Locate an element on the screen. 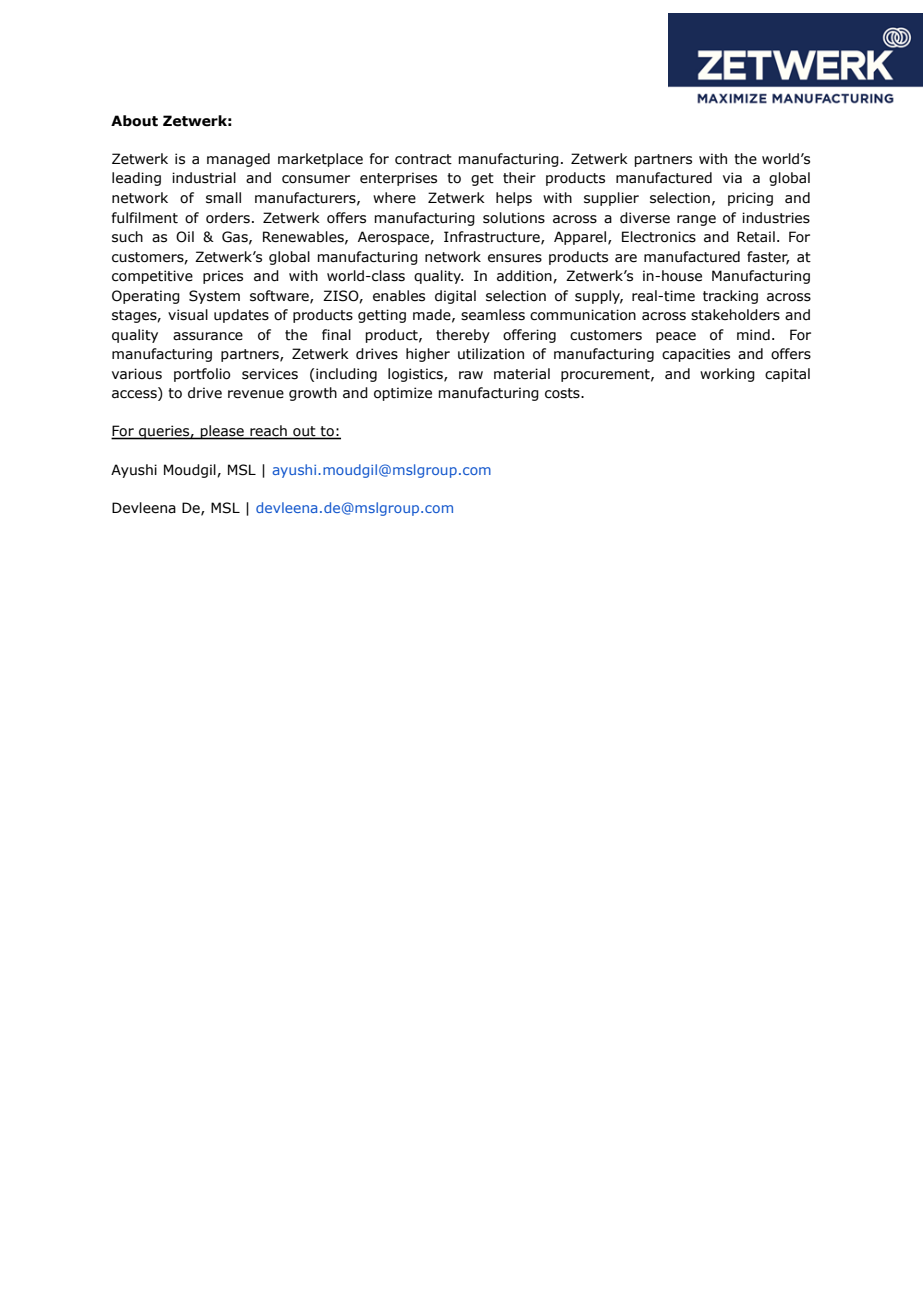  helps is located at coordinates (514, 199).
